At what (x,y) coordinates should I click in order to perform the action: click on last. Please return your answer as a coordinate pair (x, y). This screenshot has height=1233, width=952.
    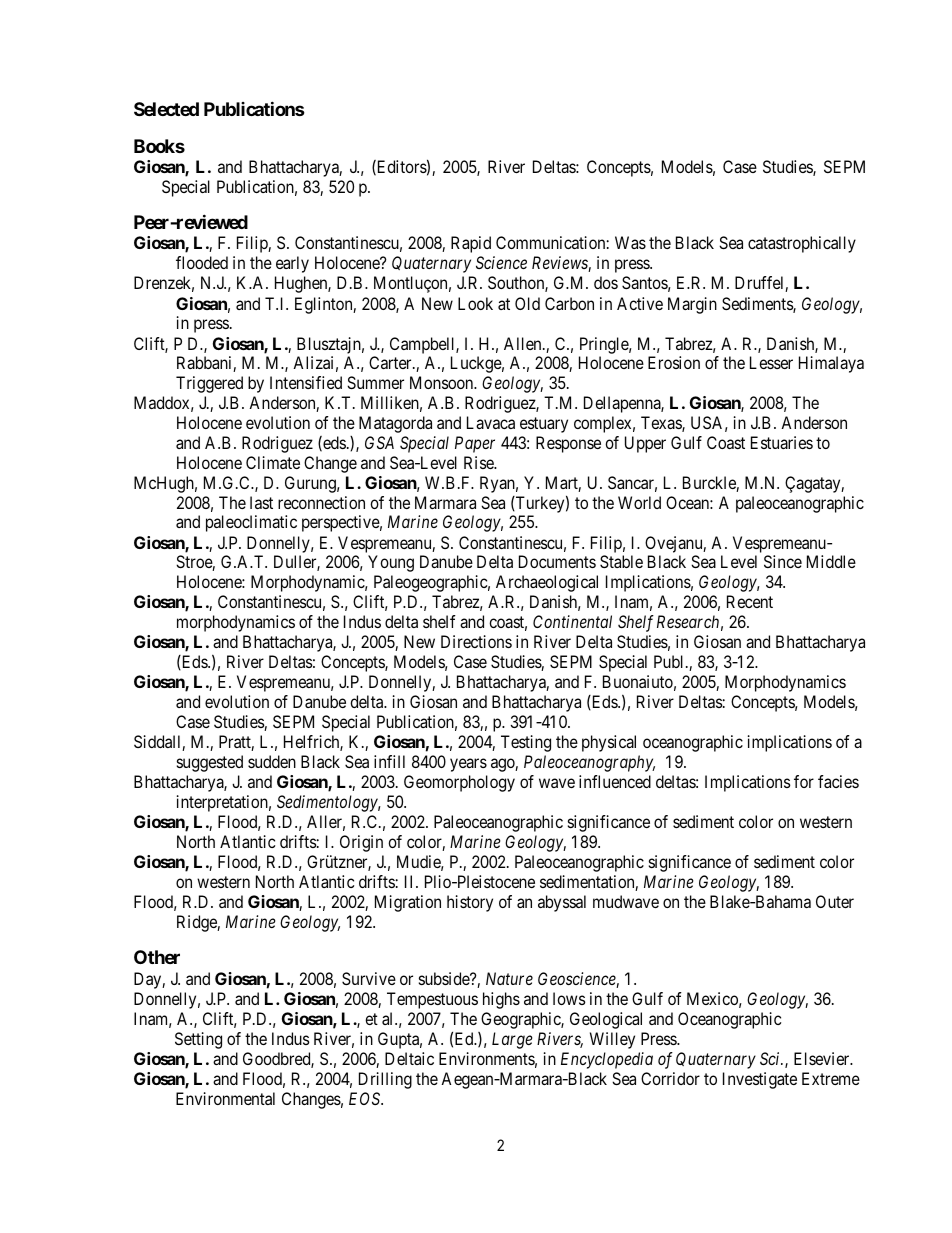
    Looking at the image, I should click on (261, 502).
